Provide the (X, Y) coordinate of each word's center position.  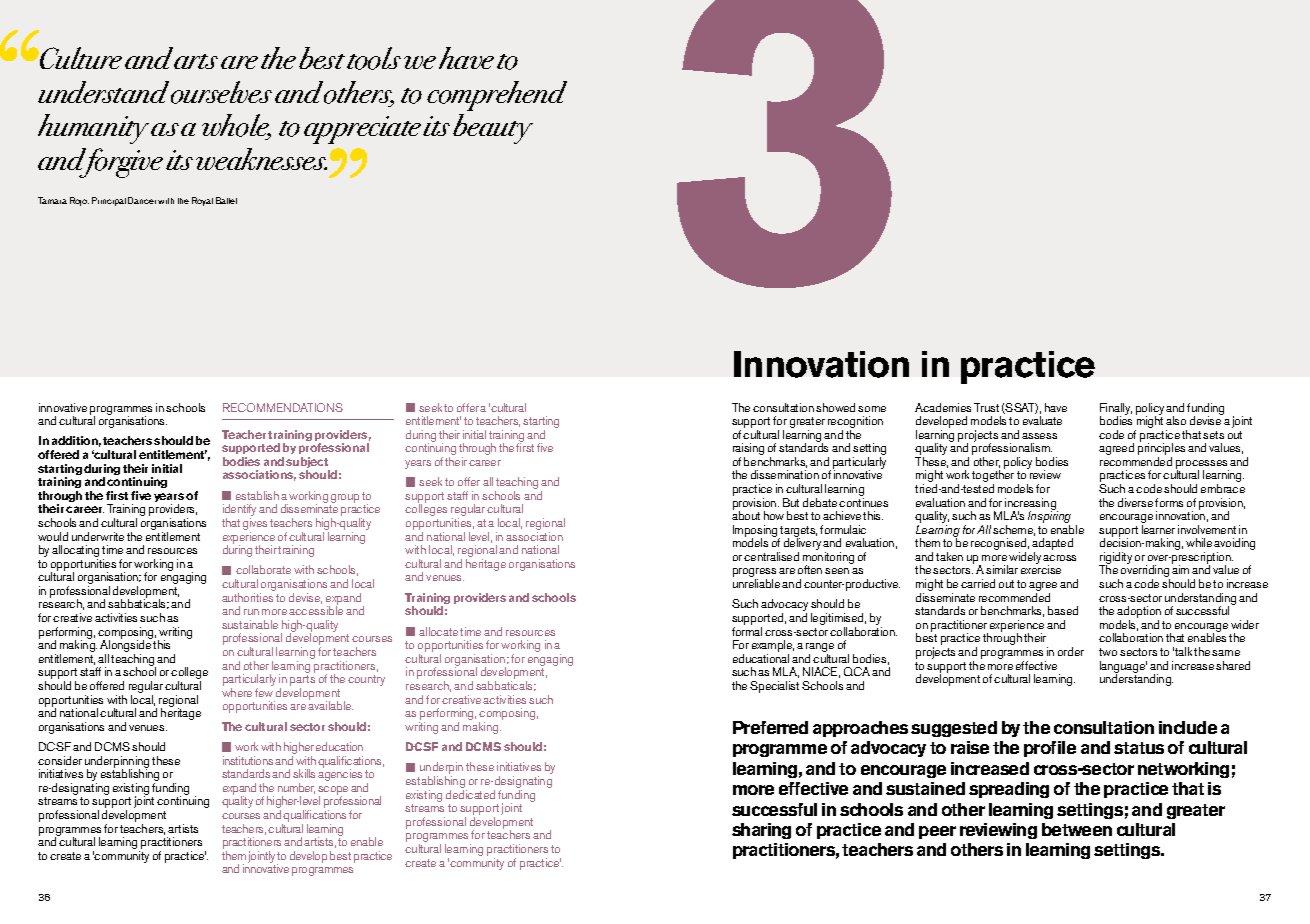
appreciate (362, 130)
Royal (202, 201)
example (773, 647)
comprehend (497, 96)
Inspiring (1049, 518)
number (296, 788)
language (1123, 668)
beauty (493, 129)
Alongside (125, 647)
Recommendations (283, 407)
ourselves (221, 92)
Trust (986, 407)
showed (835, 407)
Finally (1116, 410)
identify (239, 511)
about (746, 515)
